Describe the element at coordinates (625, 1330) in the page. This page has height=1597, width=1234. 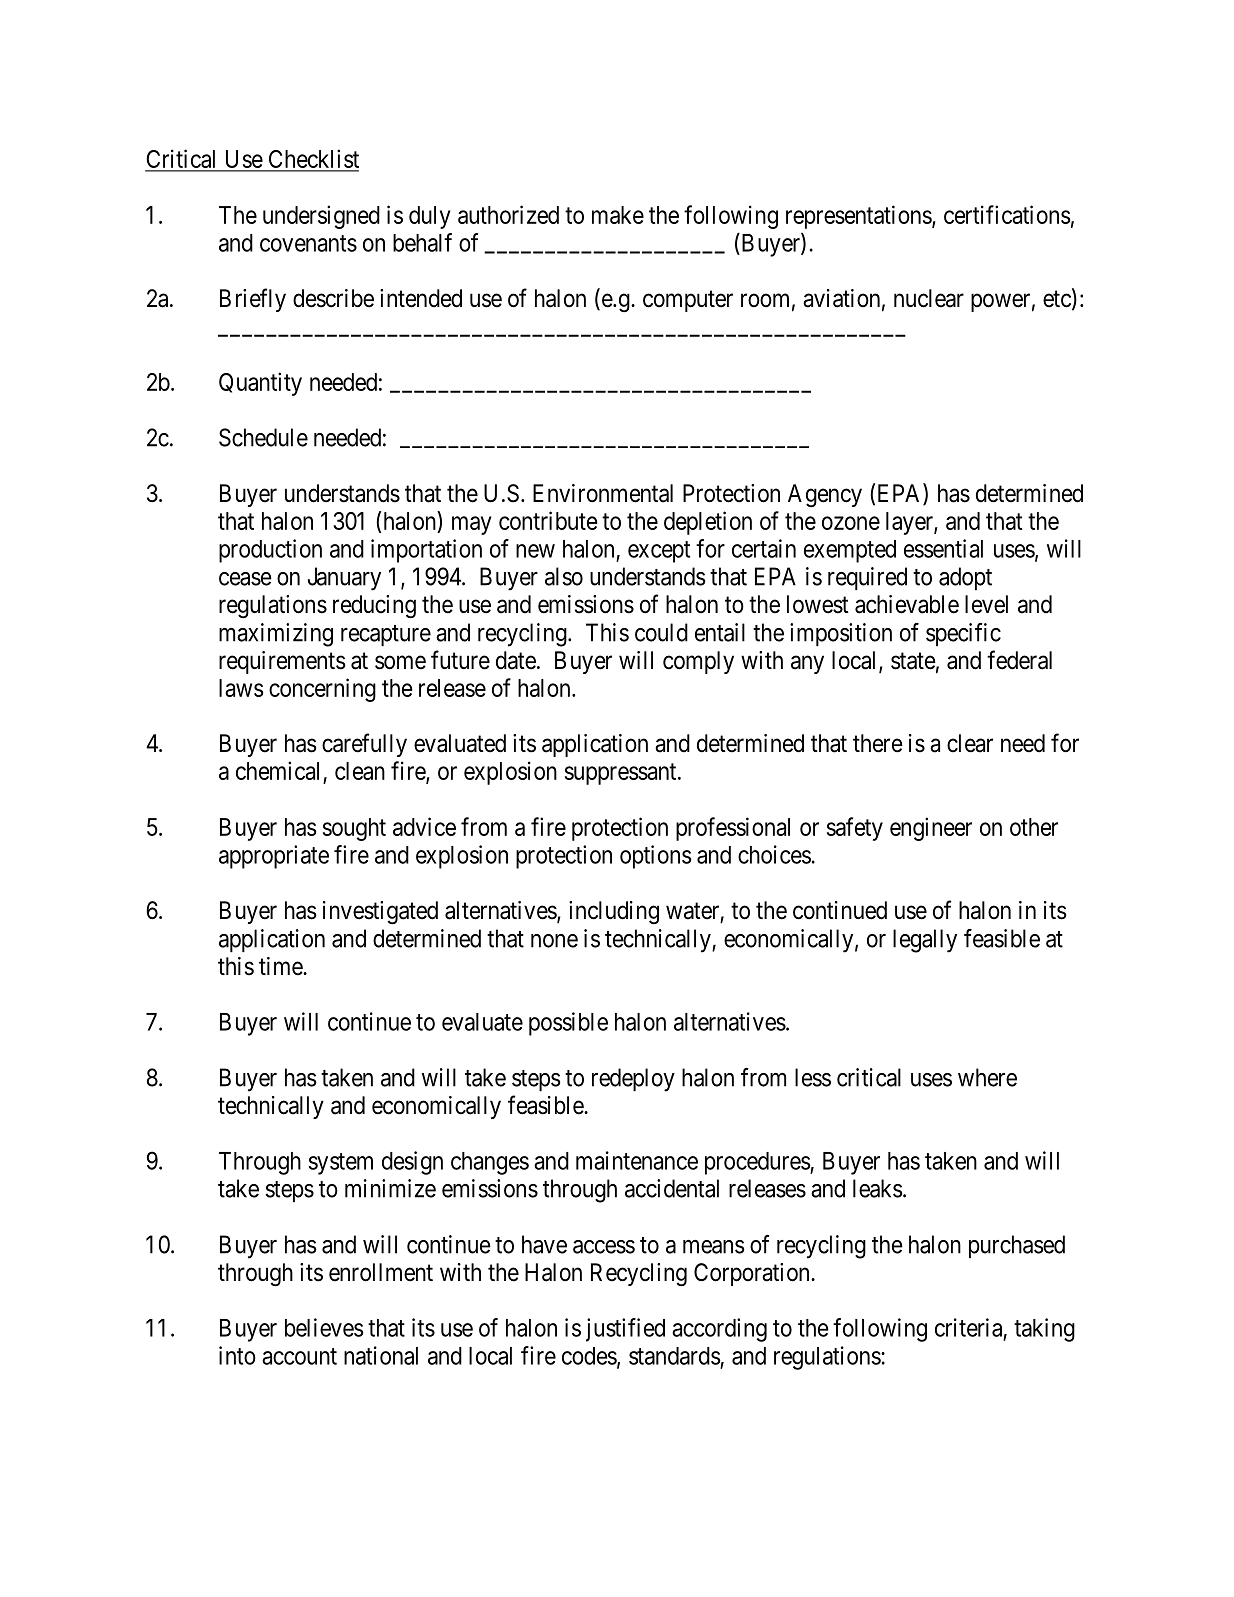
I see `justified` at that location.
